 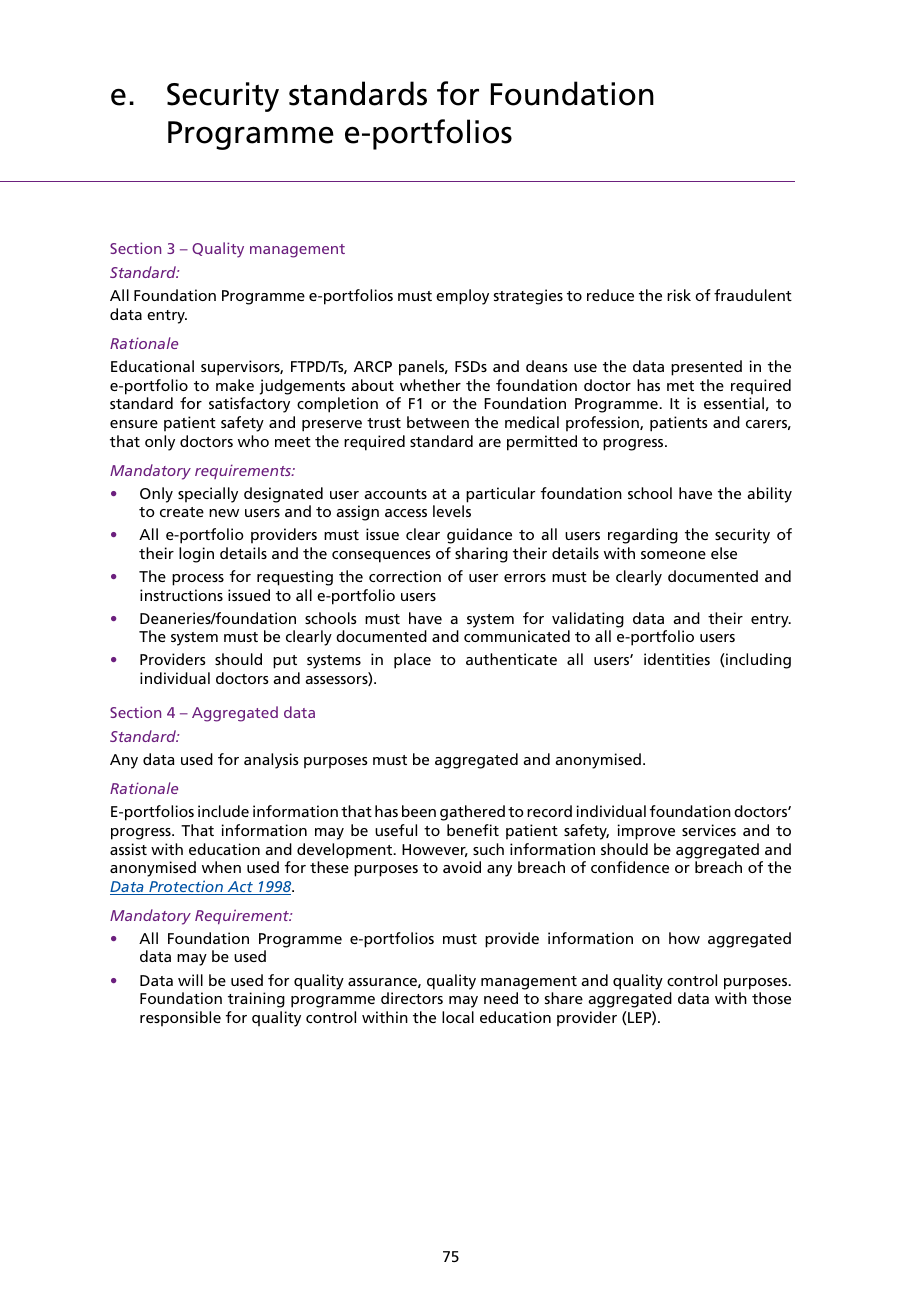 I want to click on employ, so click(x=462, y=297).
